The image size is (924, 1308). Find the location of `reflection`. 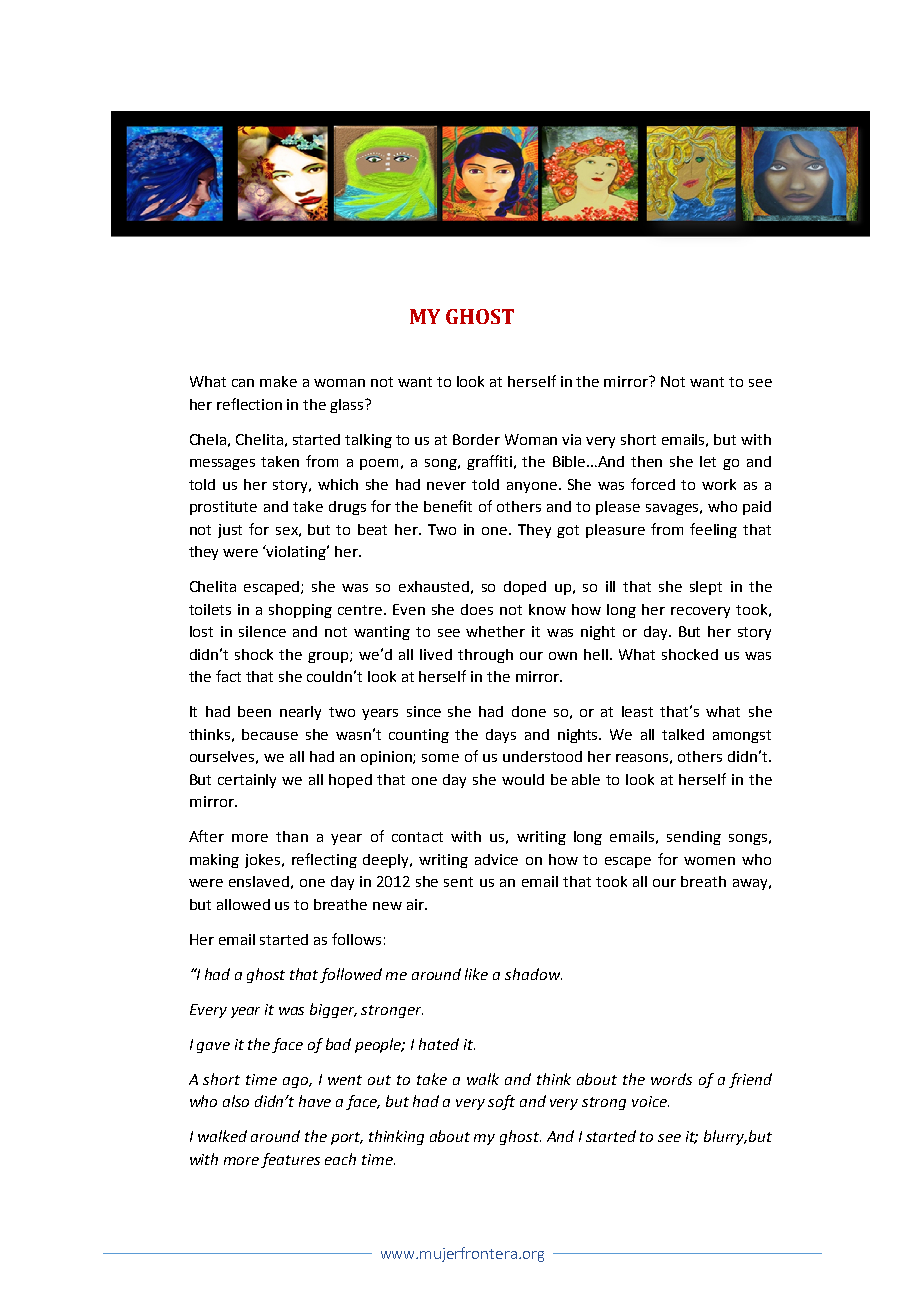

reflection is located at coordinates (249, 404).
